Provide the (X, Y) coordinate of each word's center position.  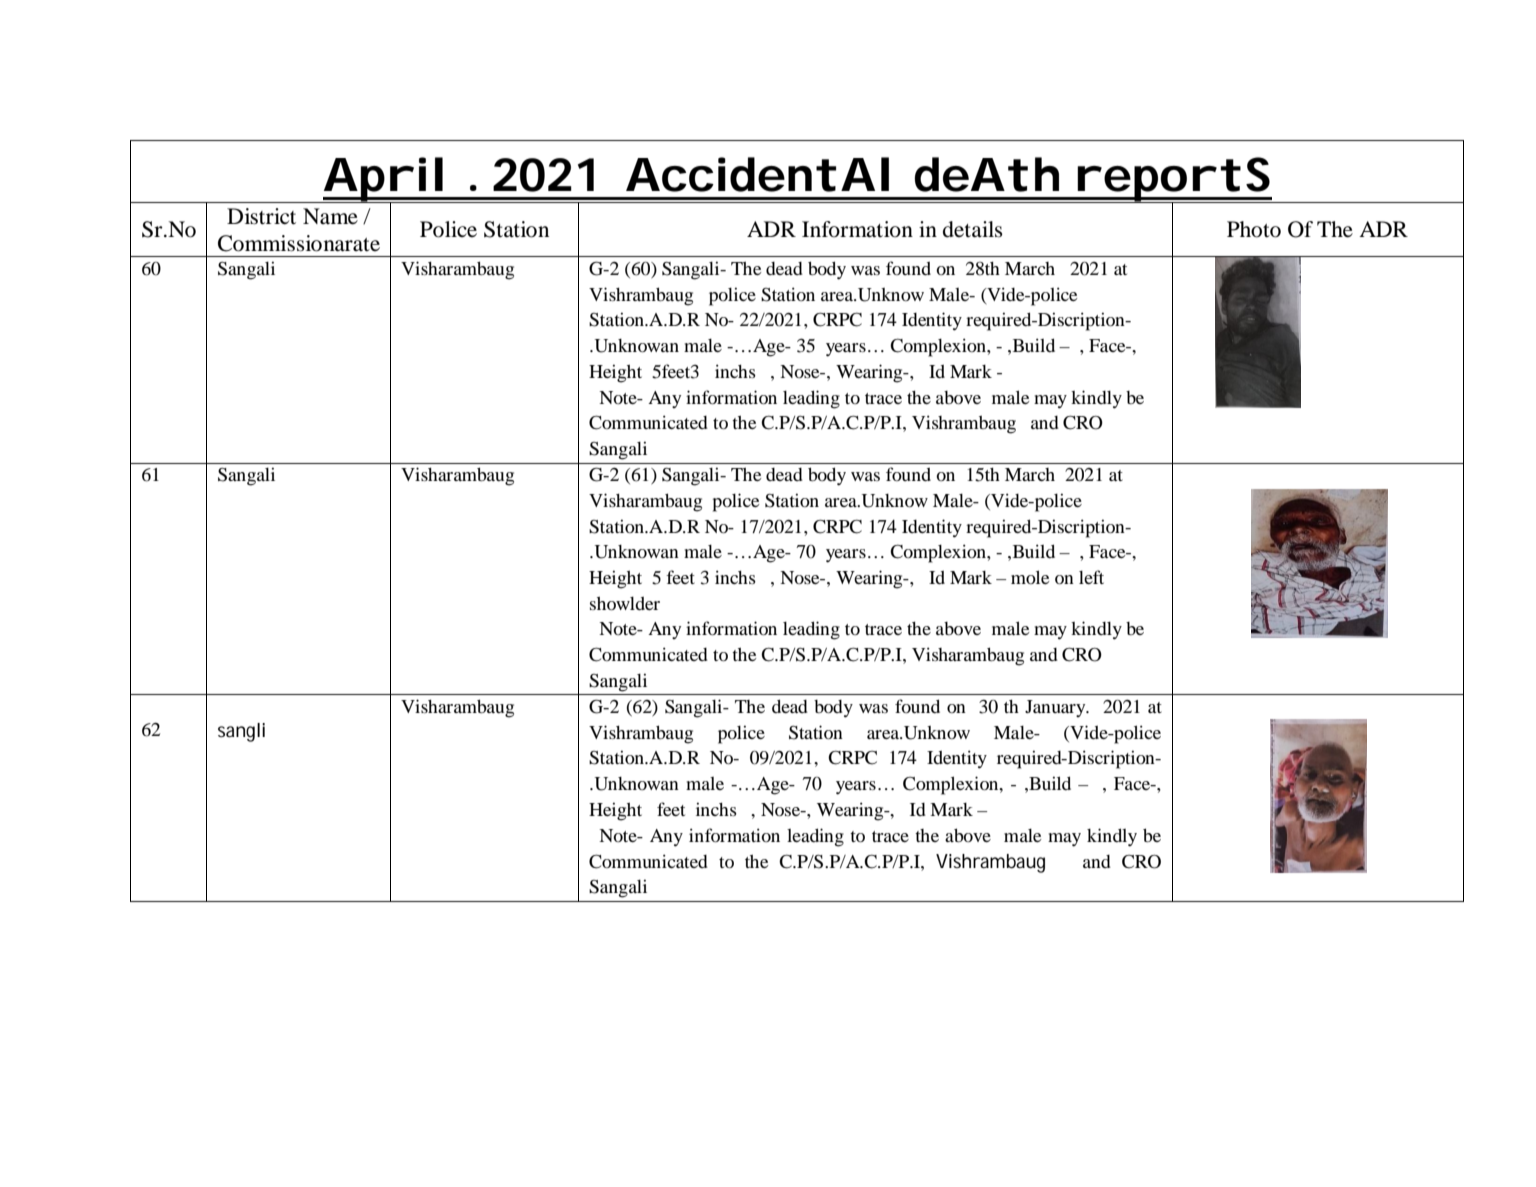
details (973, 229)
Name (330, 216)
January (1056, 708)
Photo (1254, 229)
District (261, 216)
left (1091, 577)
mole (1030, 577)
